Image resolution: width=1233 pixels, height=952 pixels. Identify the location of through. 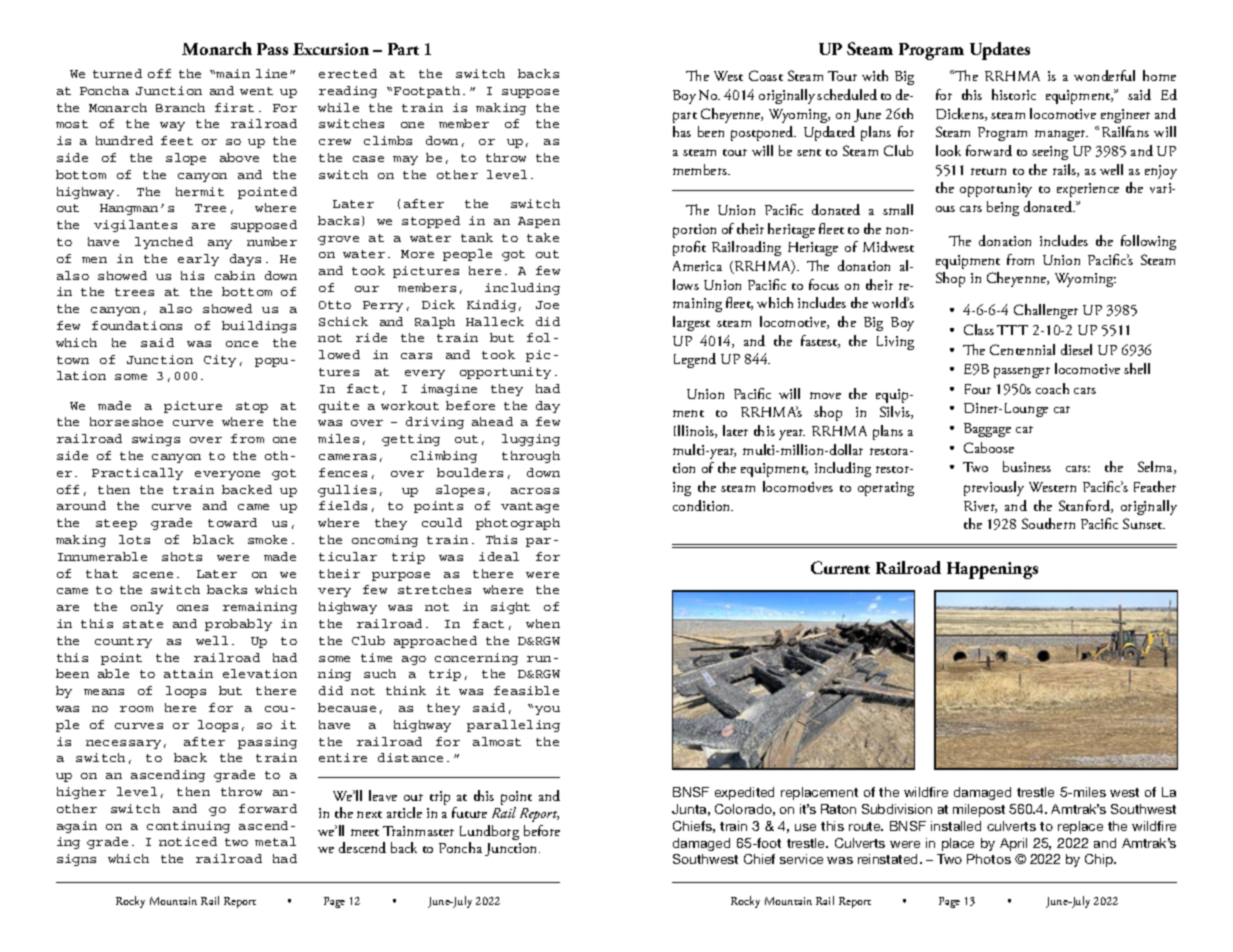
(531, 457).
